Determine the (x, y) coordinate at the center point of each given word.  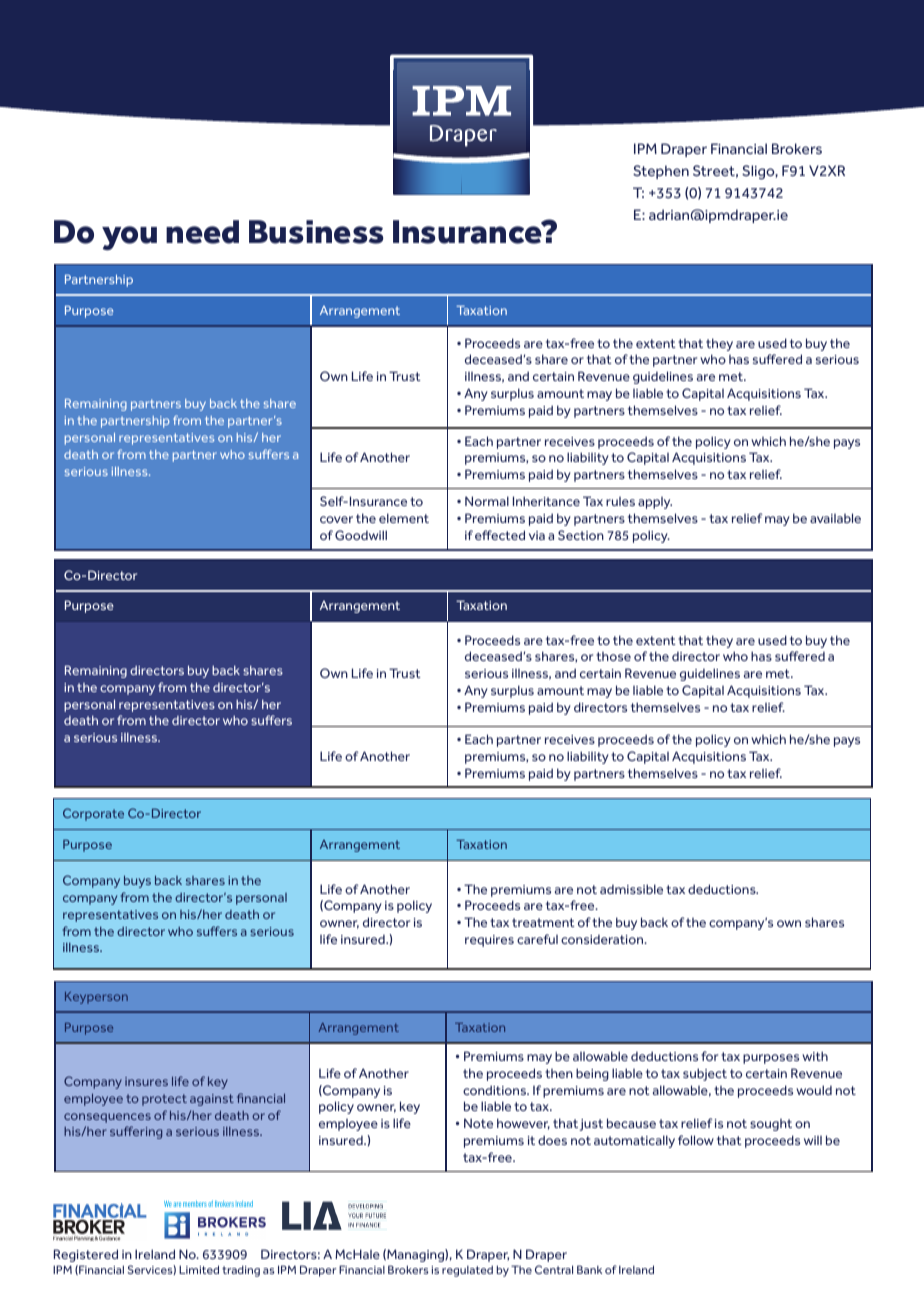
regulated (467, 1271)
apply (655, 503)
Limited (199, 1269)
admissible (631, 889)
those (613, 656)
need (202, 232)
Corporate (93, 814)
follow (696, 1140)
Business (316, 232)
